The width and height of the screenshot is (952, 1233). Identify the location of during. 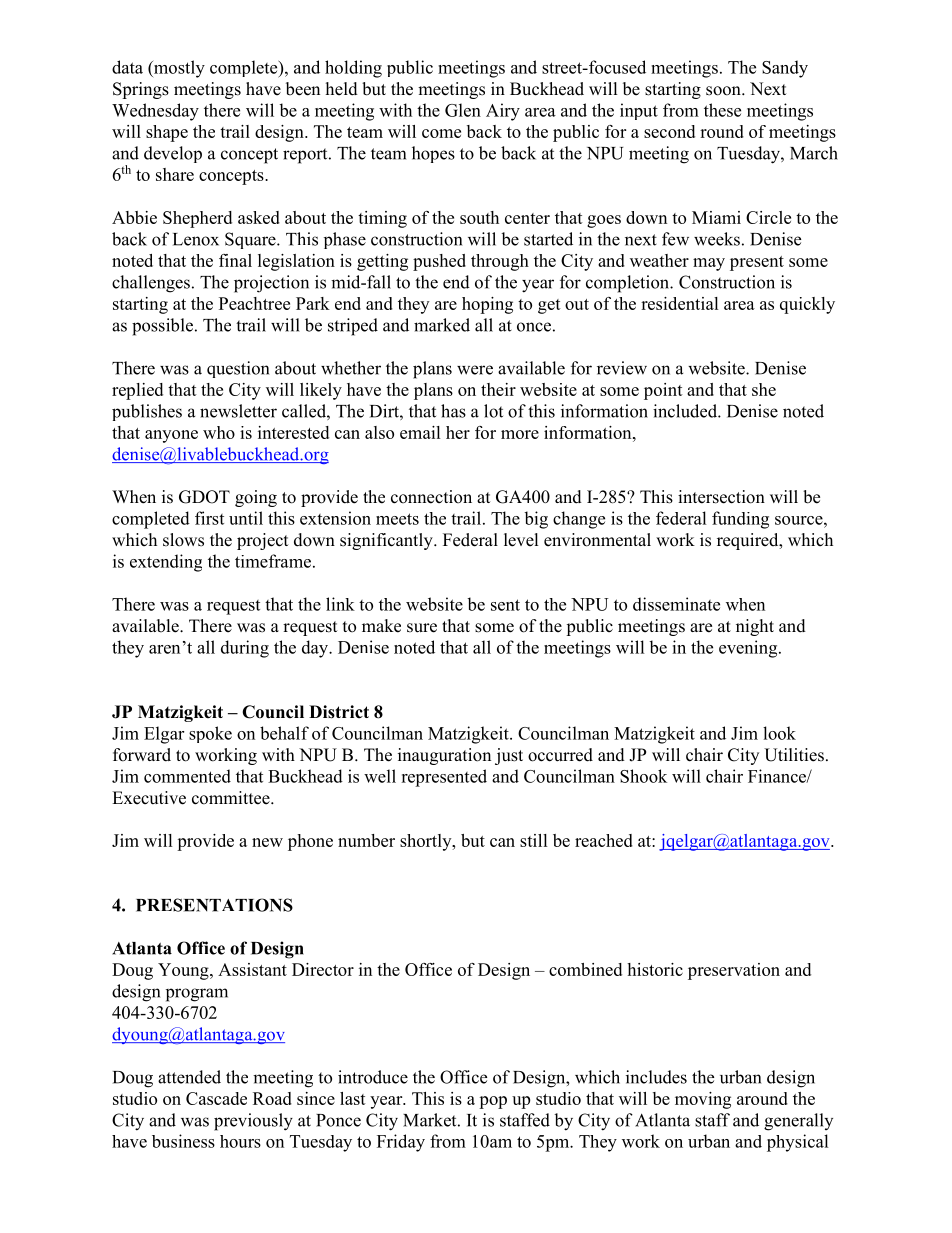
(245, 649).
